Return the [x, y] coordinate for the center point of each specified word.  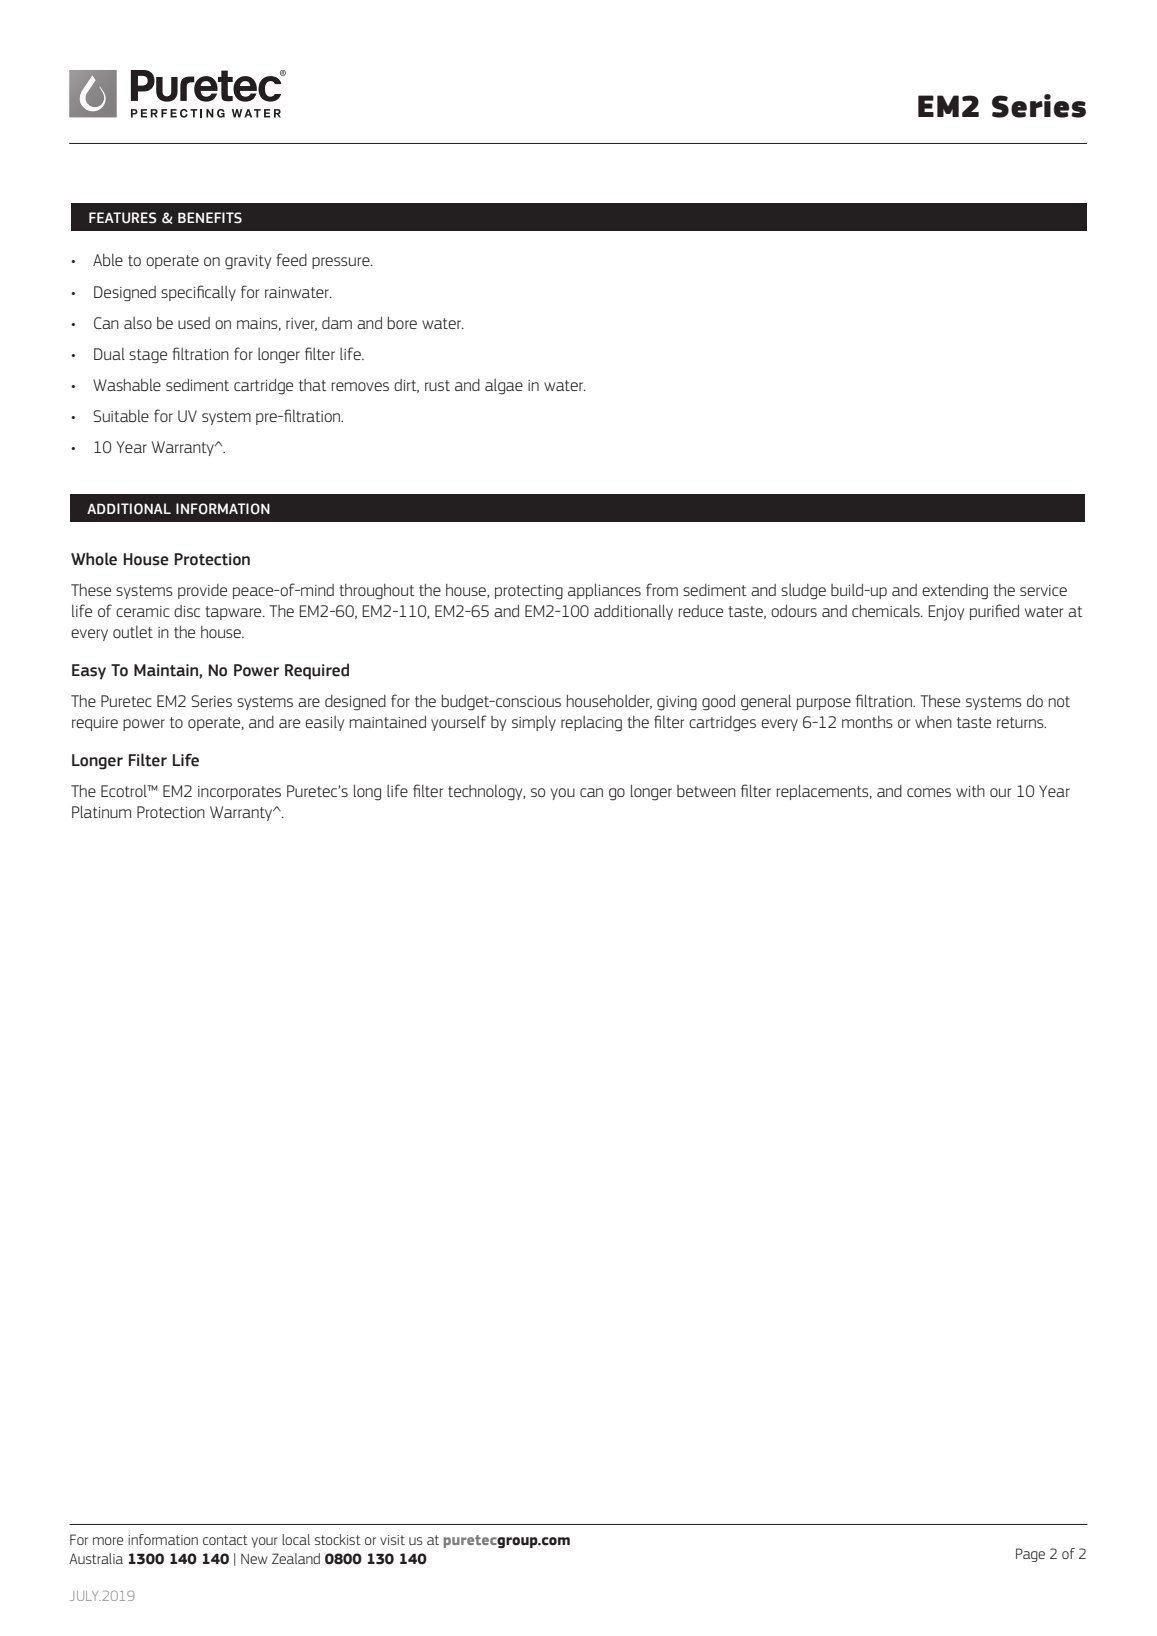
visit [392, 1540]
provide [202, 591]
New [254, 1559]
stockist [338, 1539]
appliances [604, 591]
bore [402, 323]
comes [929, 792]
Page [1030, 1555]
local [296, 1539]
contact [225, 1540]
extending [955, 592]
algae [504, 387]
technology [486, 793]
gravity [248, 262]
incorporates [239, 793]
